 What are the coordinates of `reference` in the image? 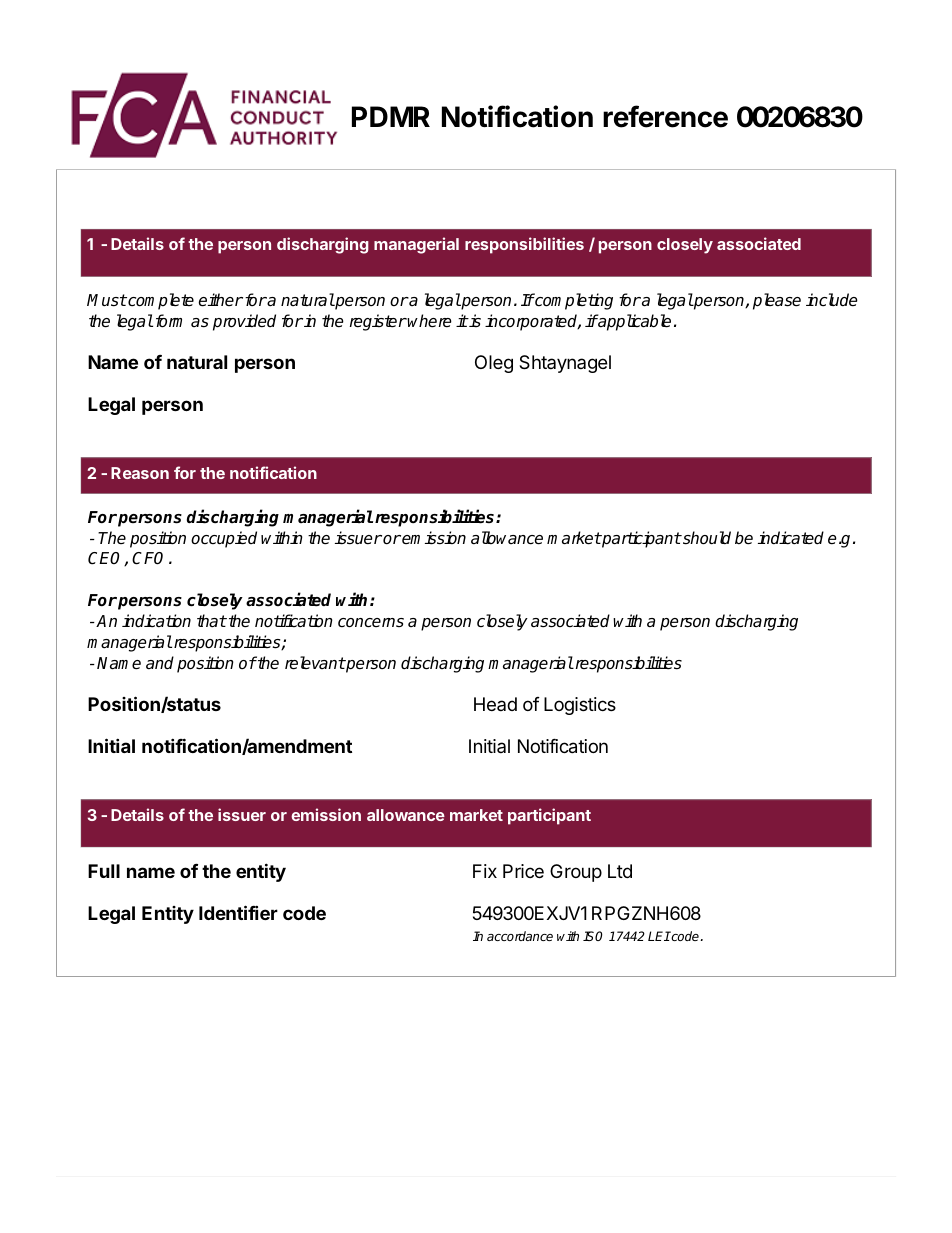 It's located at (665, 116).
